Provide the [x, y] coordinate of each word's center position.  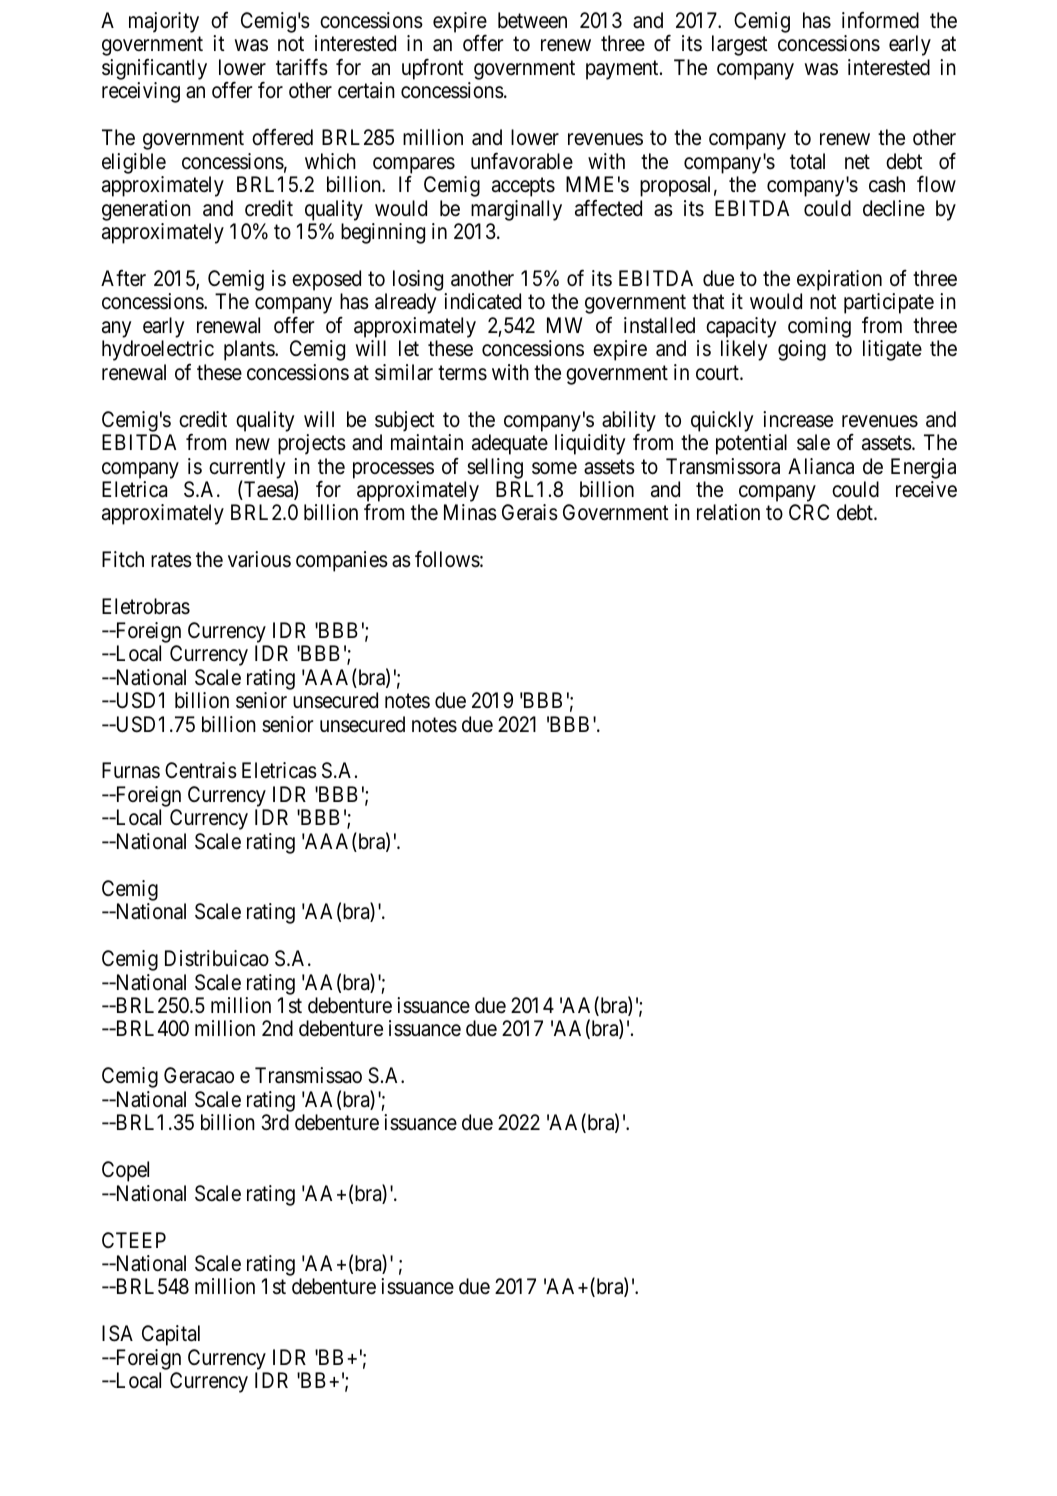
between [532, 20]
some [554, 468]
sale [813, 442]
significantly [154, 69]
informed [880, 20]
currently [247, 469]
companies [342, 561]
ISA [117, 1333]
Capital [171, 1335]
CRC [809, 512]
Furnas [131, 770]
